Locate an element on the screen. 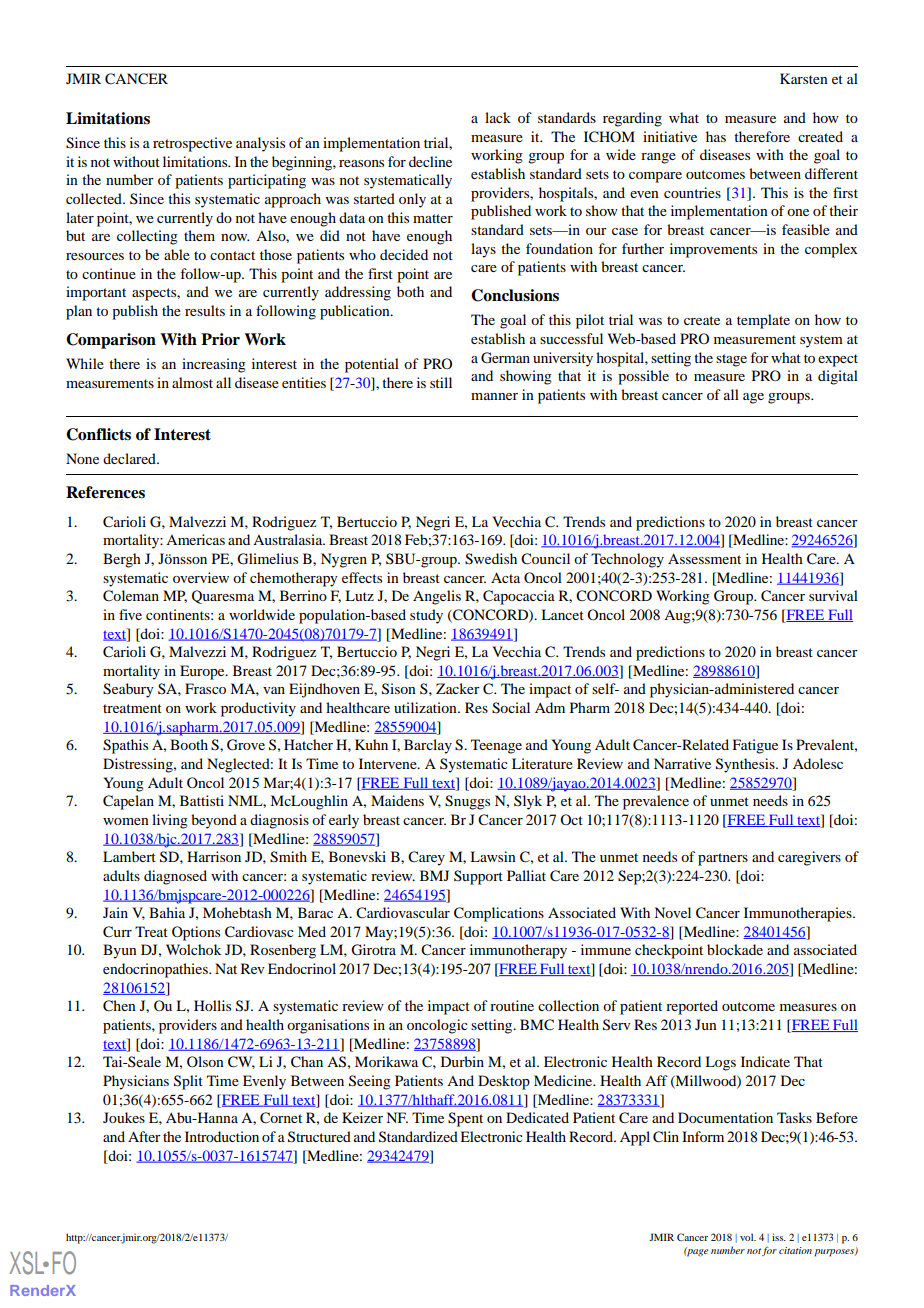 Image resolution: width=924 pixels, height=1308 pixels. utilization is located at coordinates (426, 707).
